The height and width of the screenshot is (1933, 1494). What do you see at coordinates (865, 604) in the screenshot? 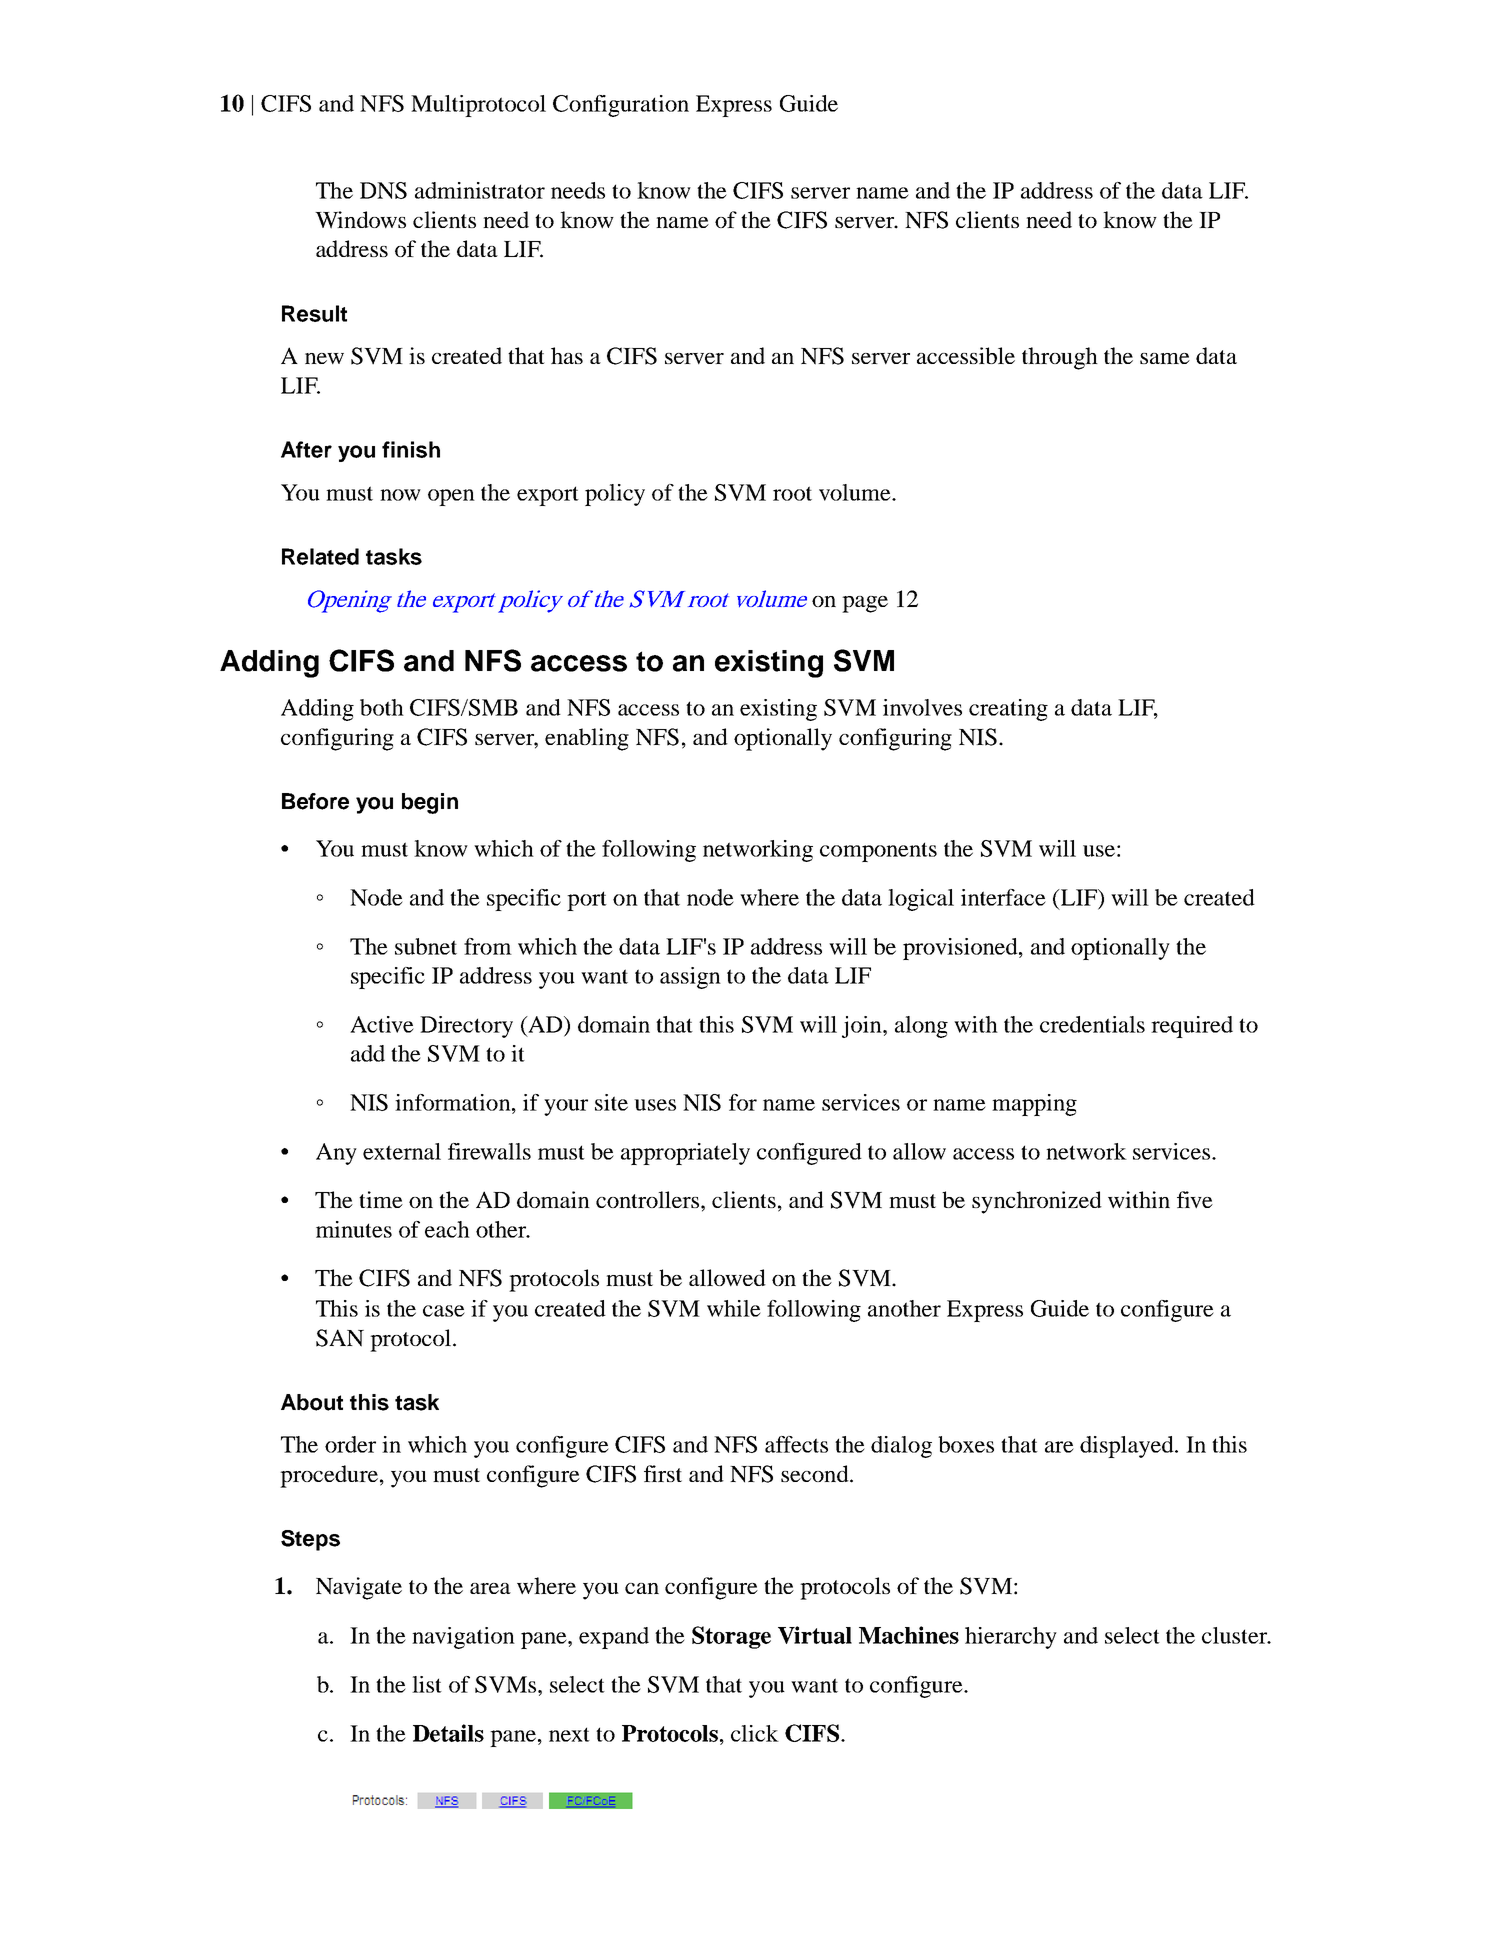
I see `page` at bounding box center [865, 604].
